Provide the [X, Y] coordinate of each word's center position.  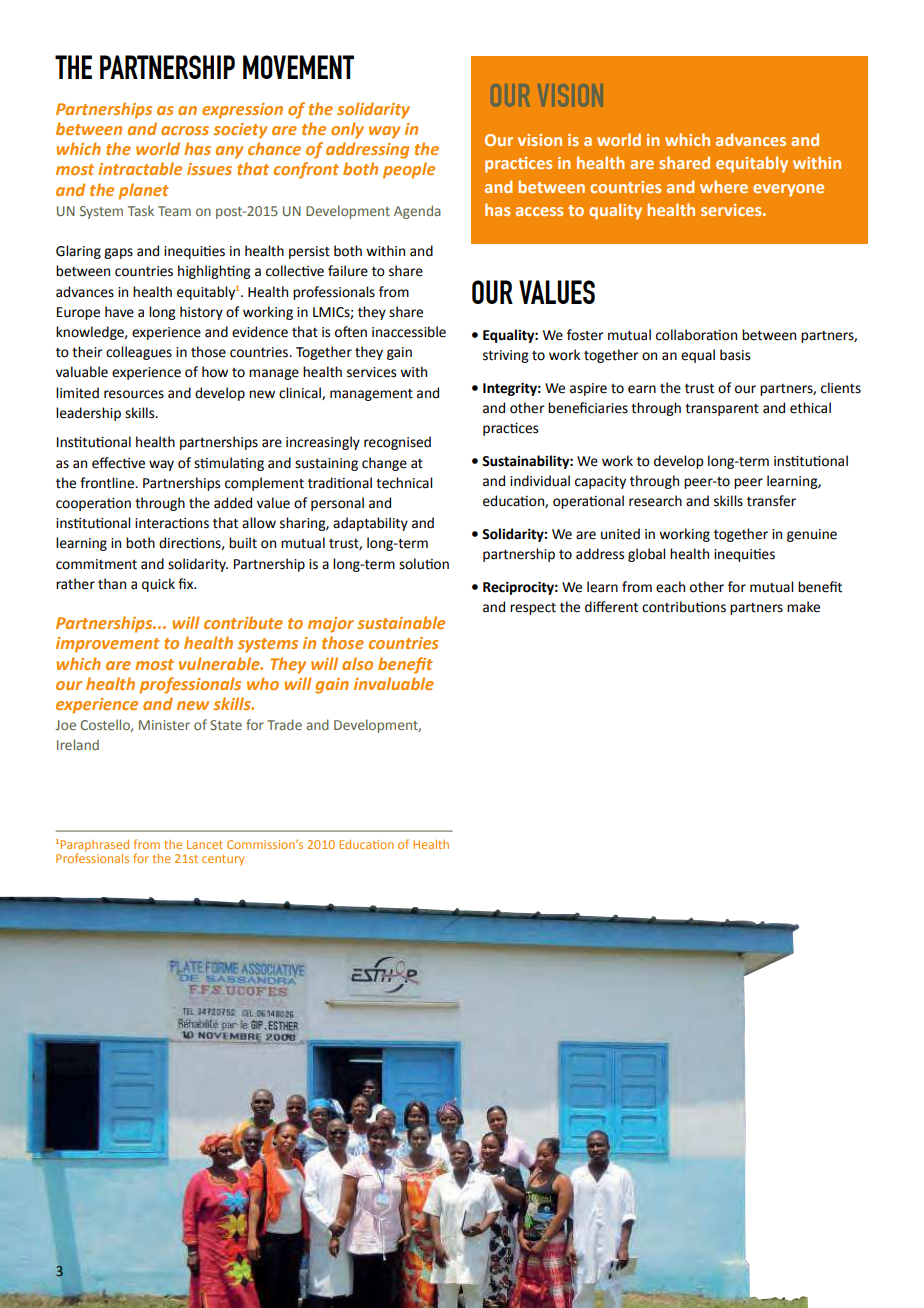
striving [506, 356]
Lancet [205, 844]
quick [158, 585]
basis [735, 355]
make [803, 607]
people [409, 170]
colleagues [139, 353]
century [223, 860]
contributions [684, 607]
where [724, 186]
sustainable [401, 622]
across [185, 130]
